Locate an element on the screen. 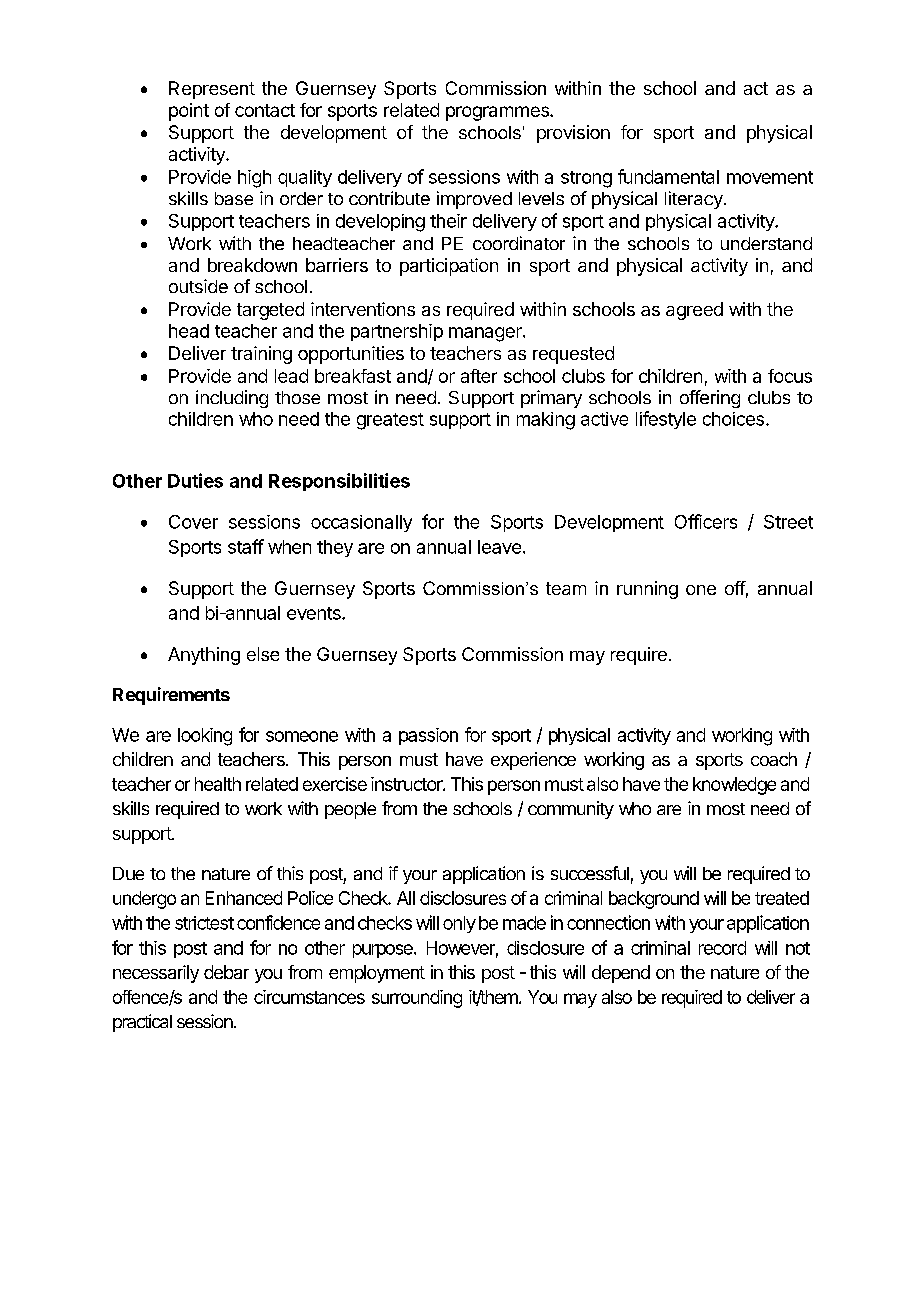 This screenshot has width=924, height=1308. training is located at coordinates (261, 355).
